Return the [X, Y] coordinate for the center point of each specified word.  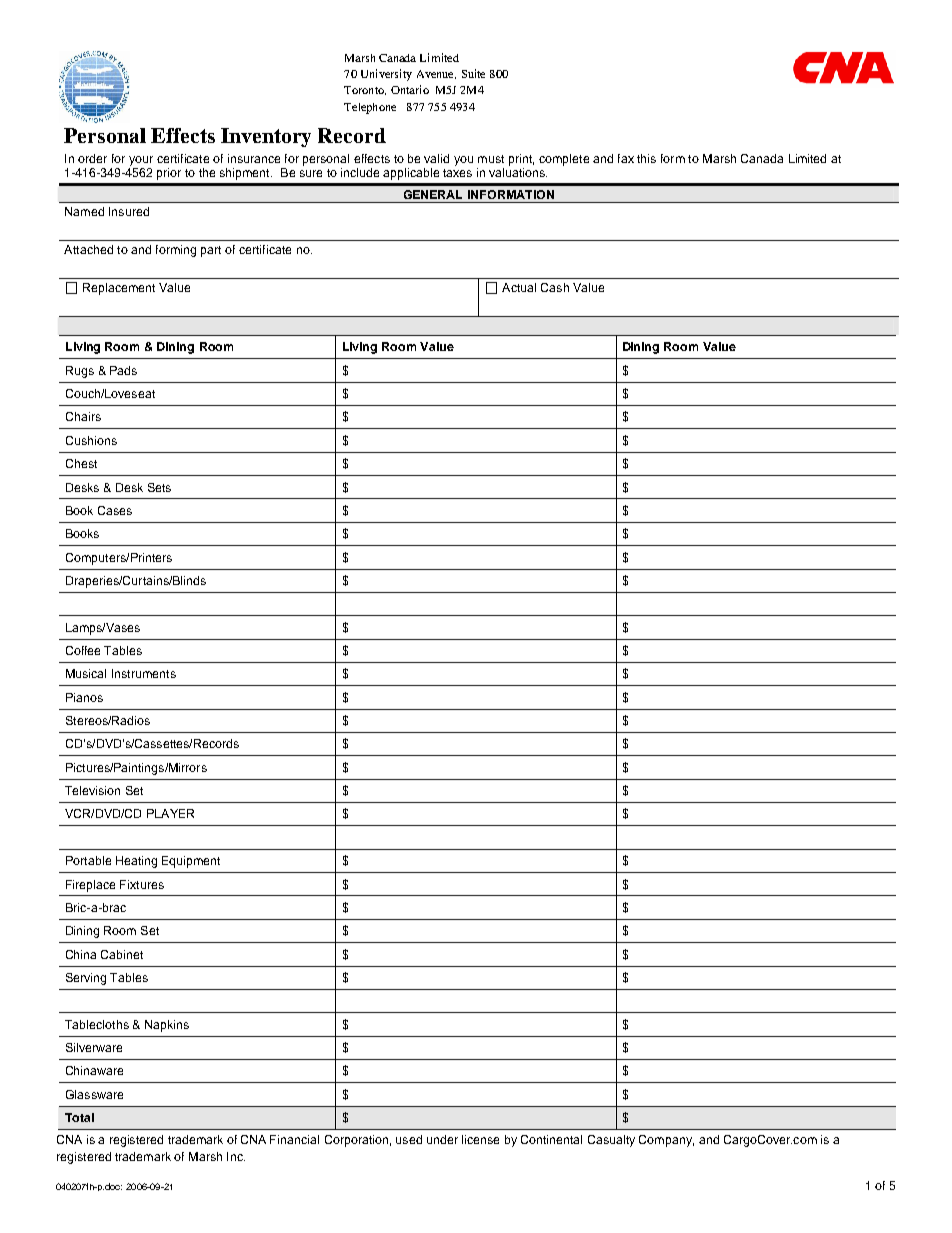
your [141, 161]
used [409, 1139]
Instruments [144, 673]
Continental [551, 1139]
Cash [555, 287]
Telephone [370, 108]
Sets [159, 487]
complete [564, 160]
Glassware [94, 1094]
